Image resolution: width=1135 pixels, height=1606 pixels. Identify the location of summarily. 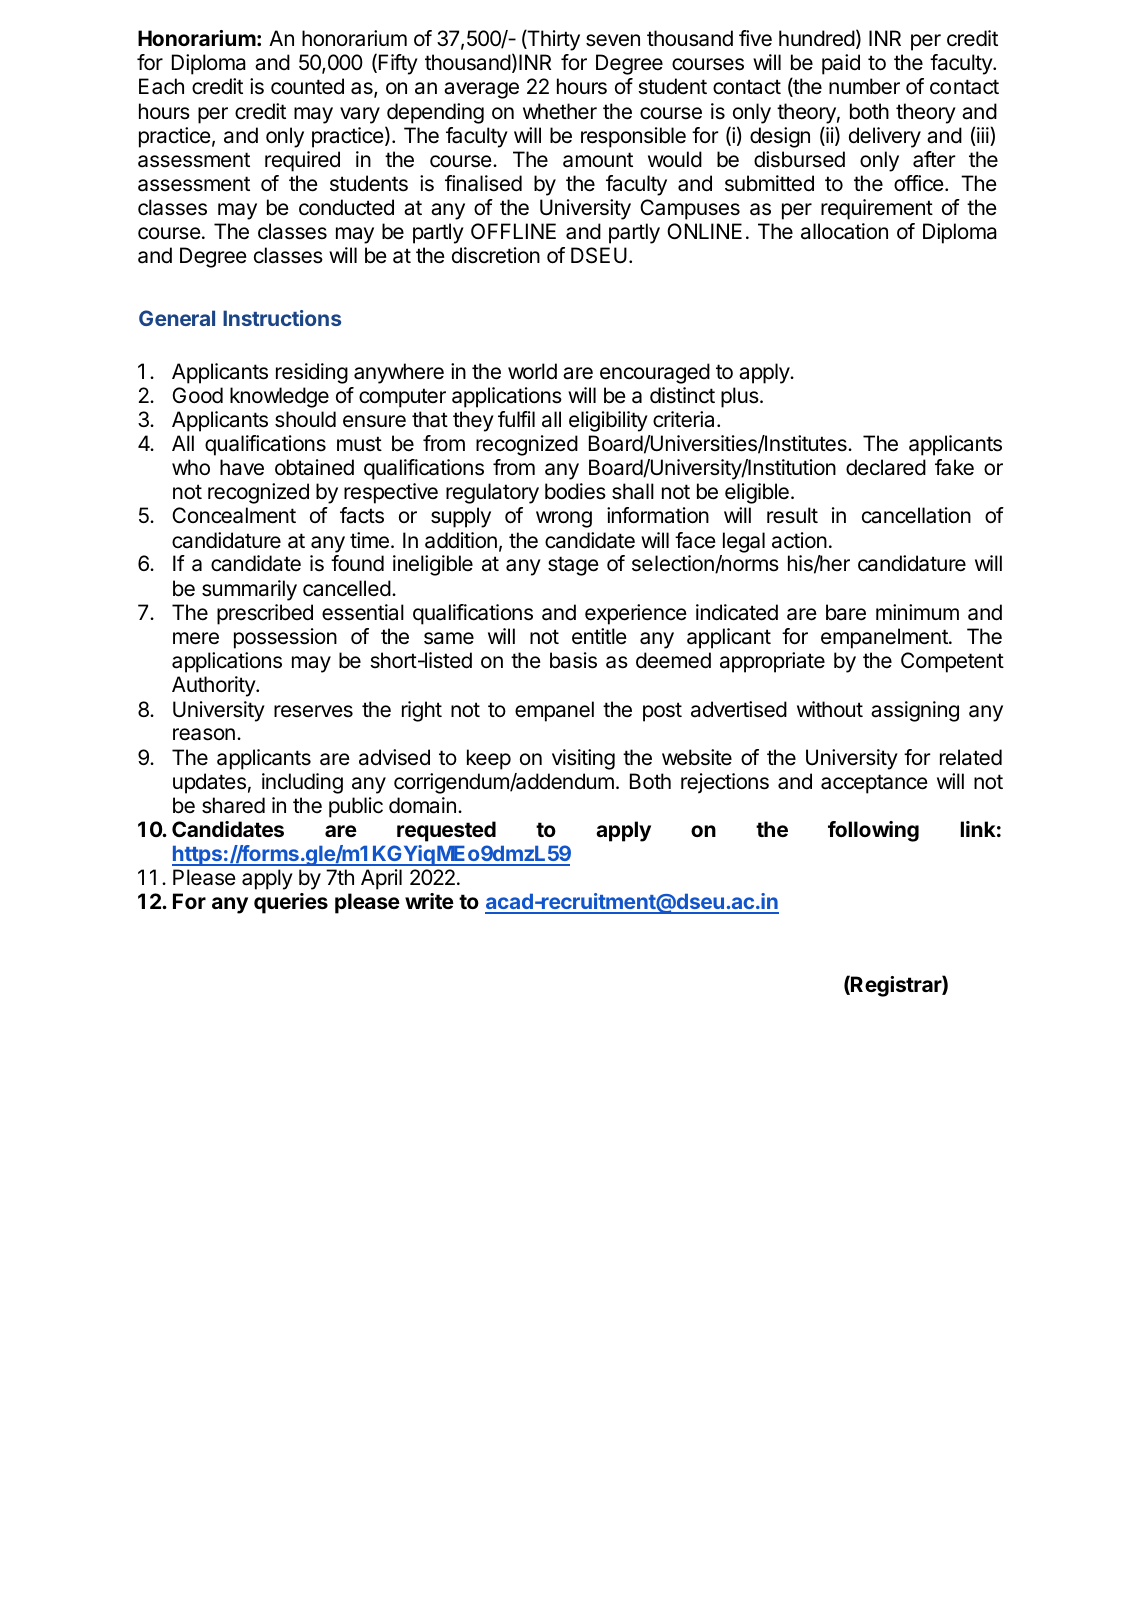
(249, 590).
